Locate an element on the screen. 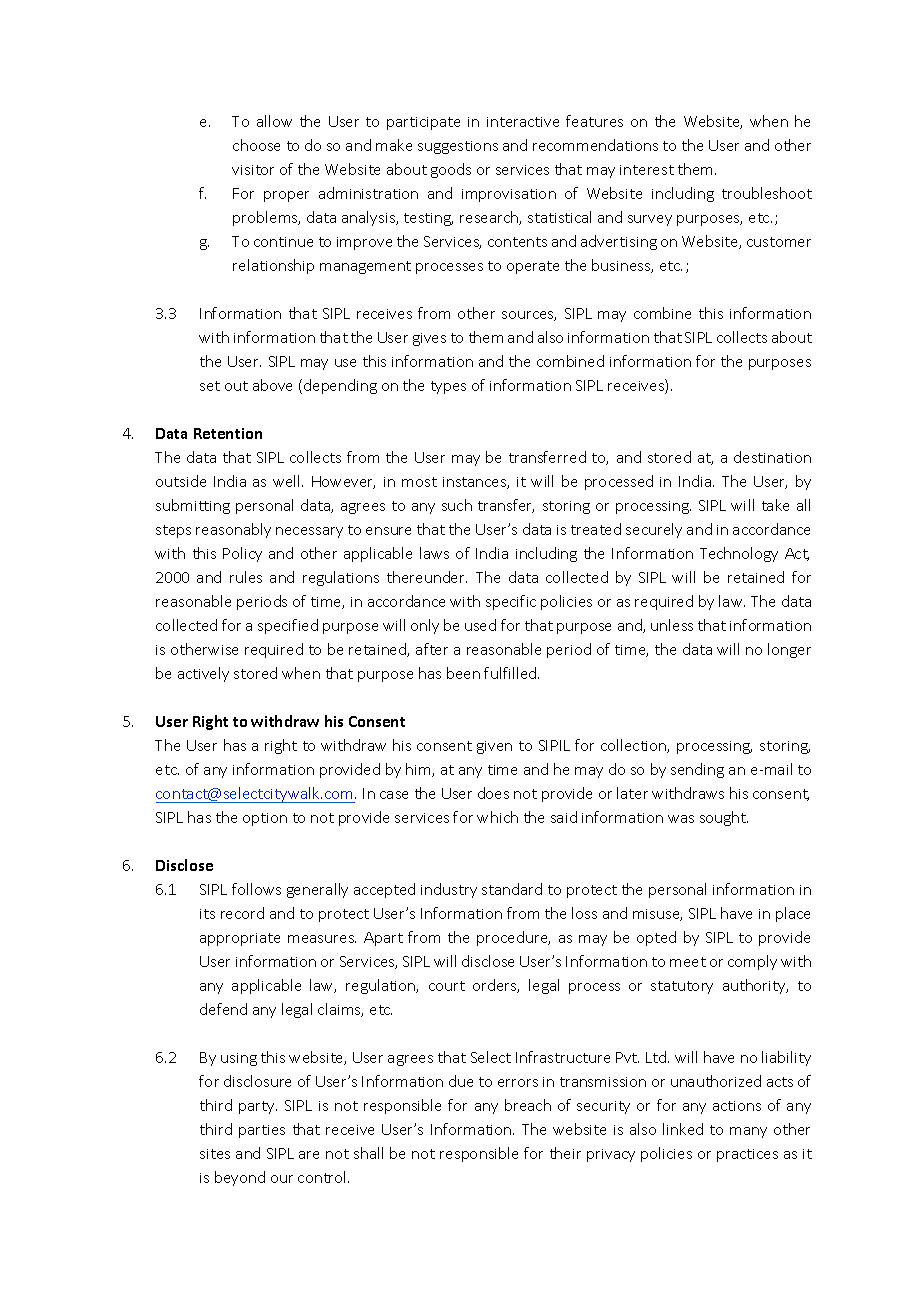 The width and height of the screenshot is (924, 1308). breach is located at coordinates (528, 1105).
